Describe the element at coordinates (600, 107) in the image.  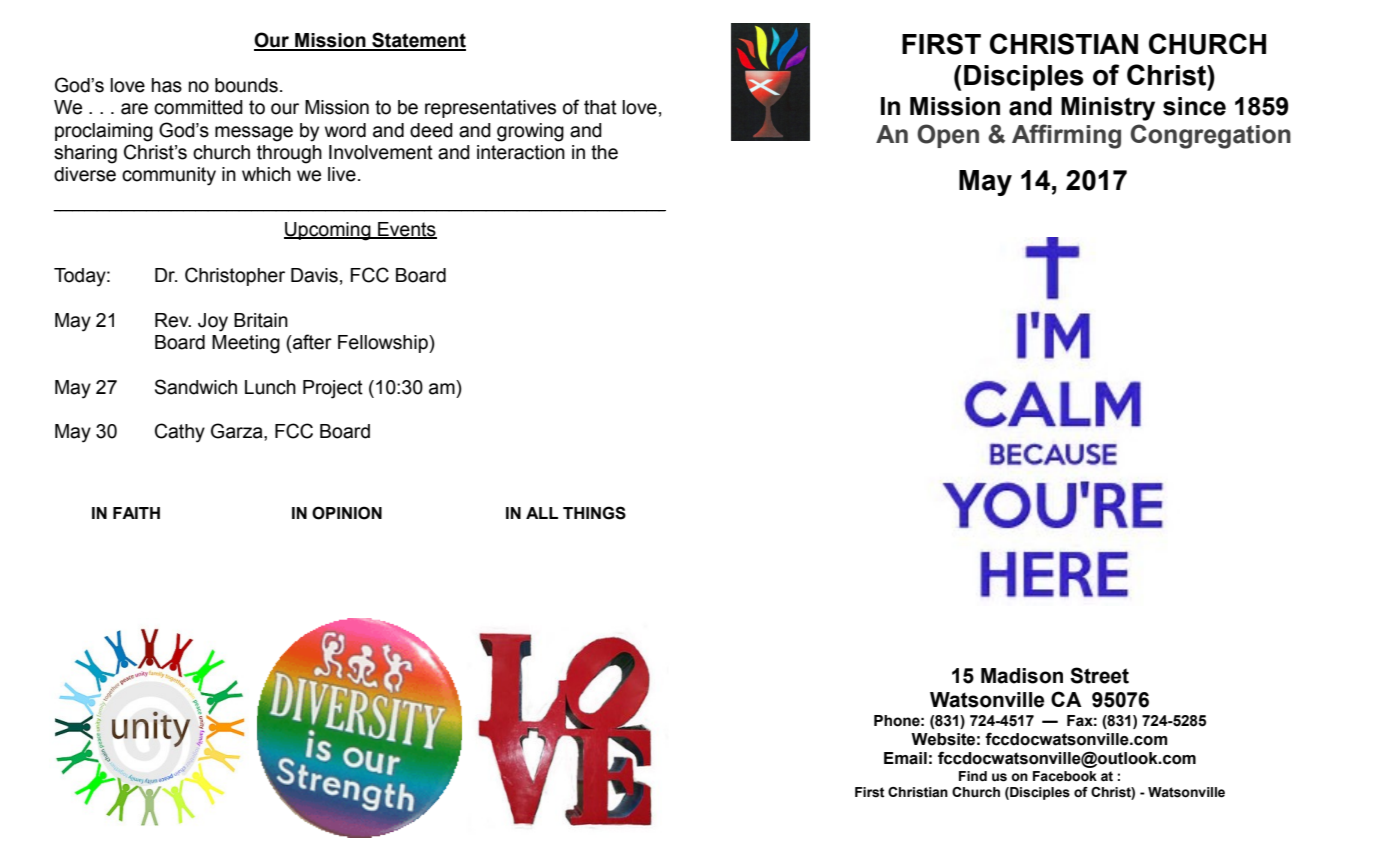
I see `that` at that location.
